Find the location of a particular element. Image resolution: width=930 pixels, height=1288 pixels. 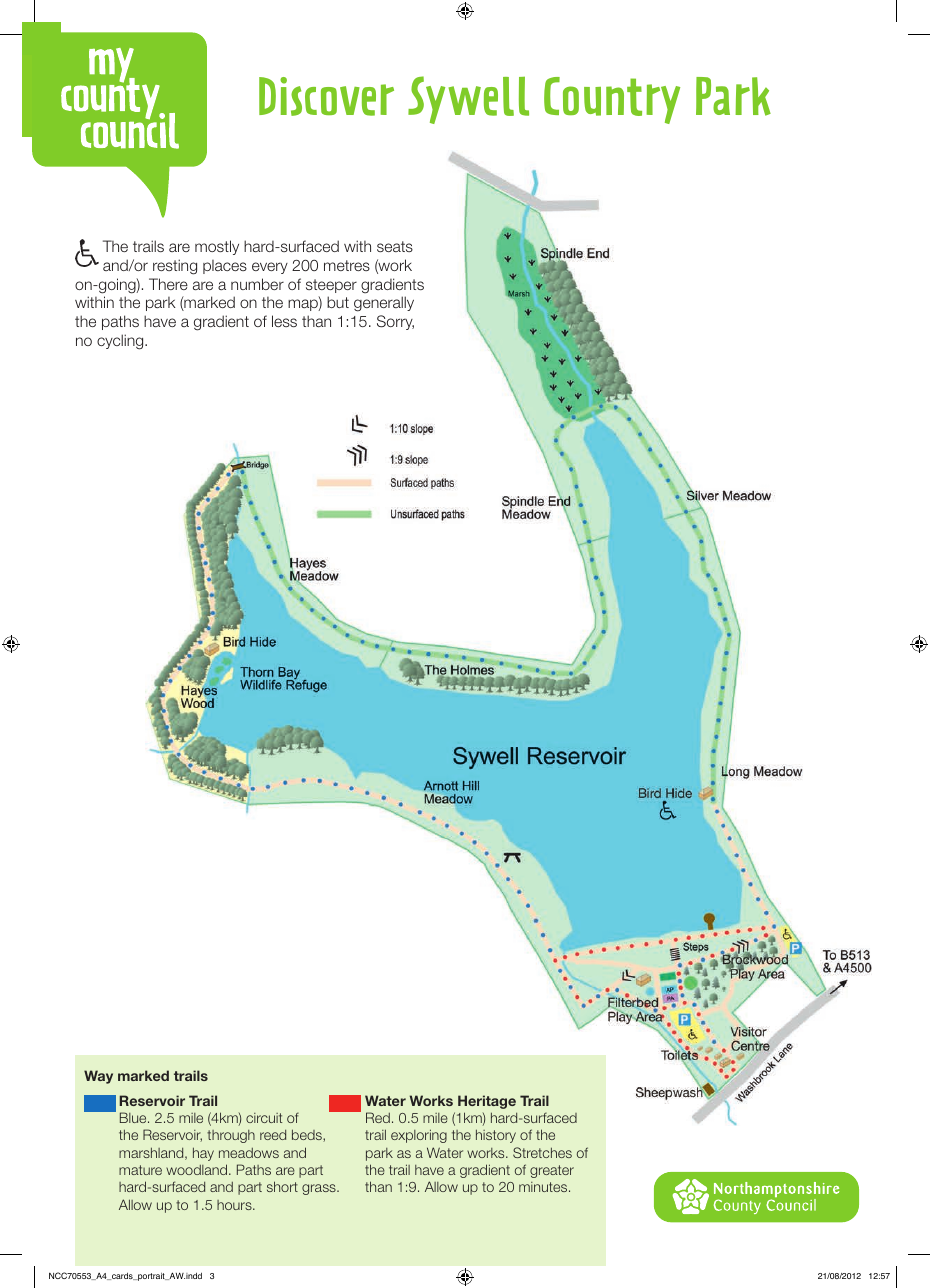

mature is located at coordinates (140, 1170).
